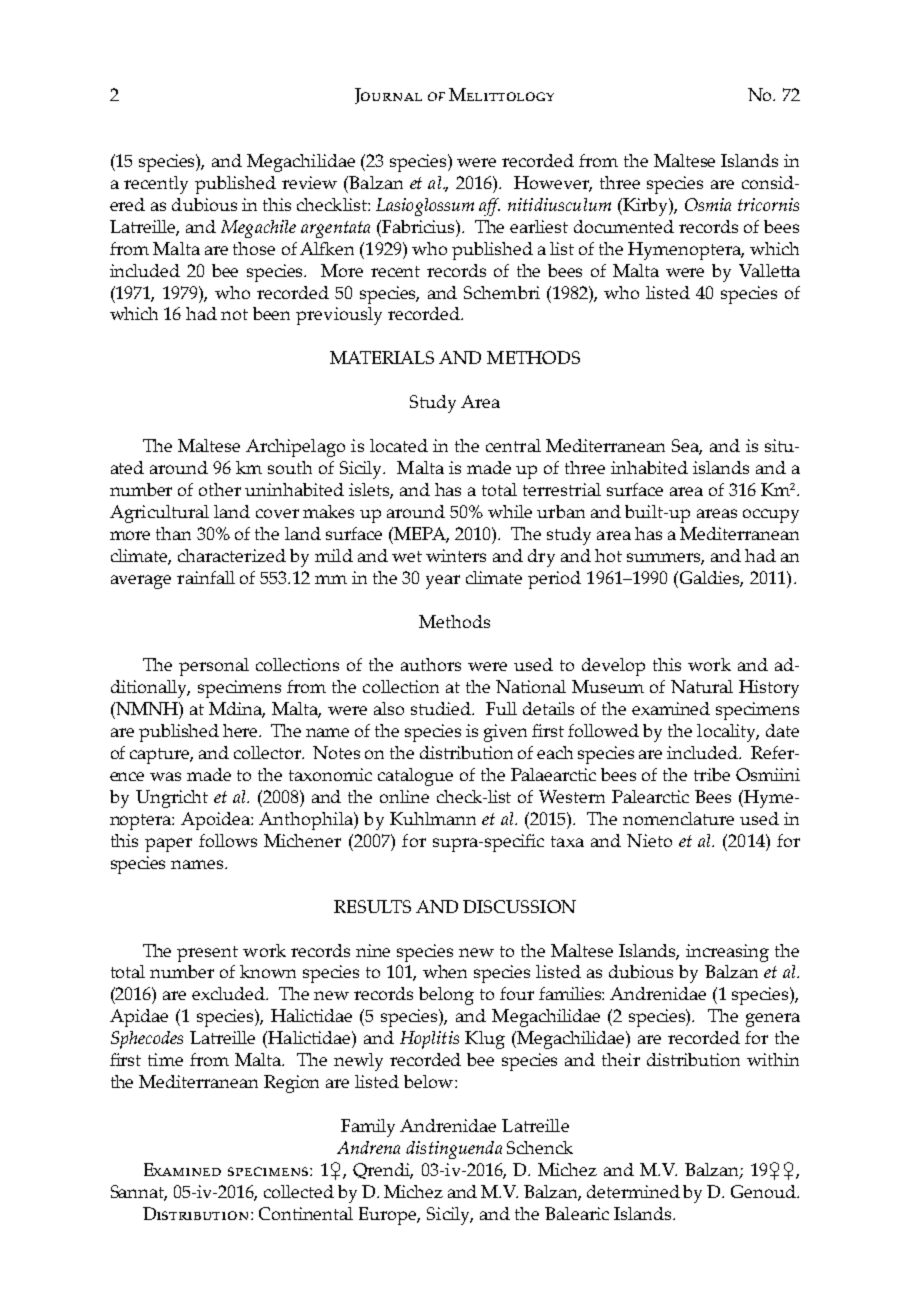 The width and height of the document is (910, 1316). I want to click on characterized, so click(232, 555).
